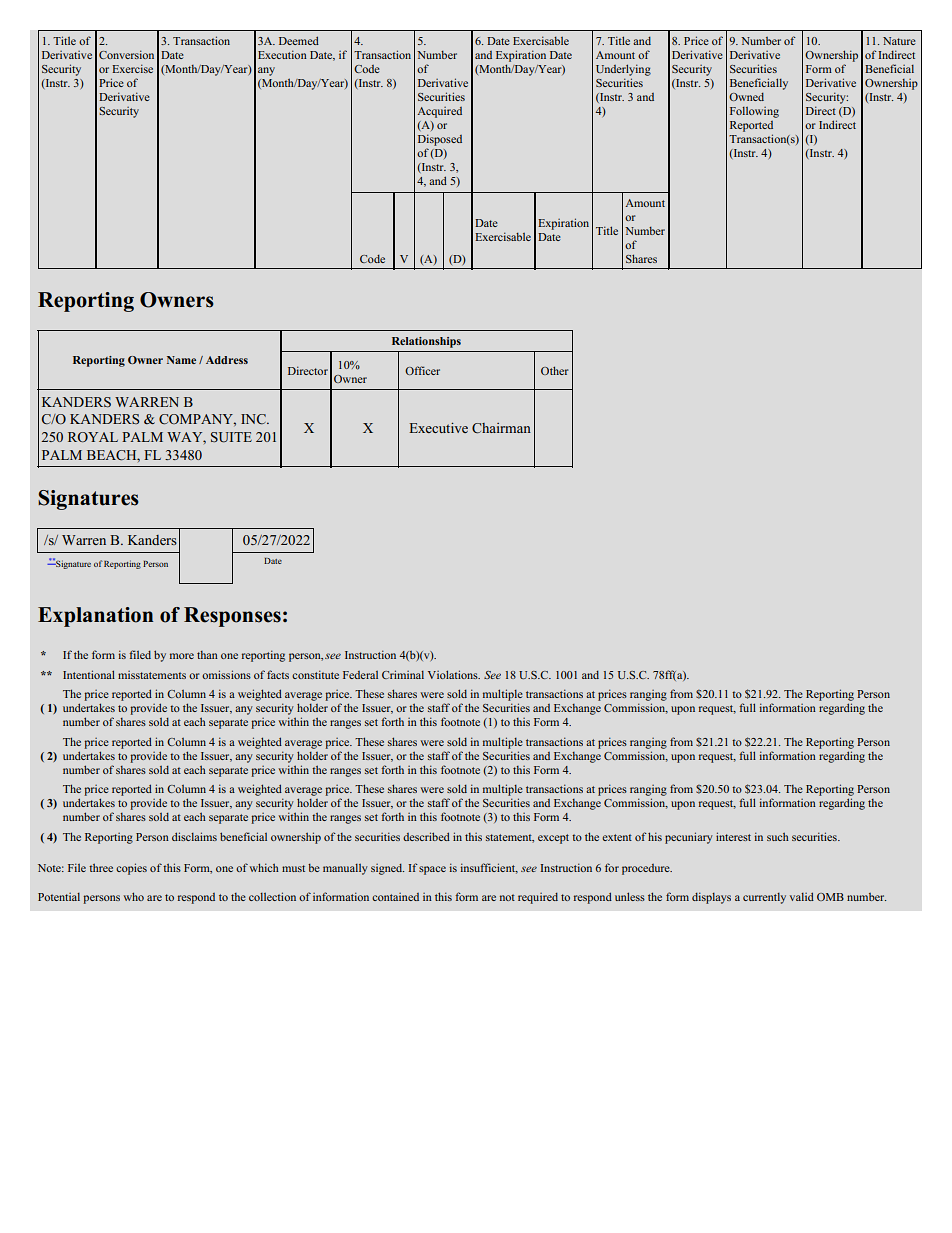  Describe the element at coordinates (439, 112) in the page. I see `Acquired` at that location.
